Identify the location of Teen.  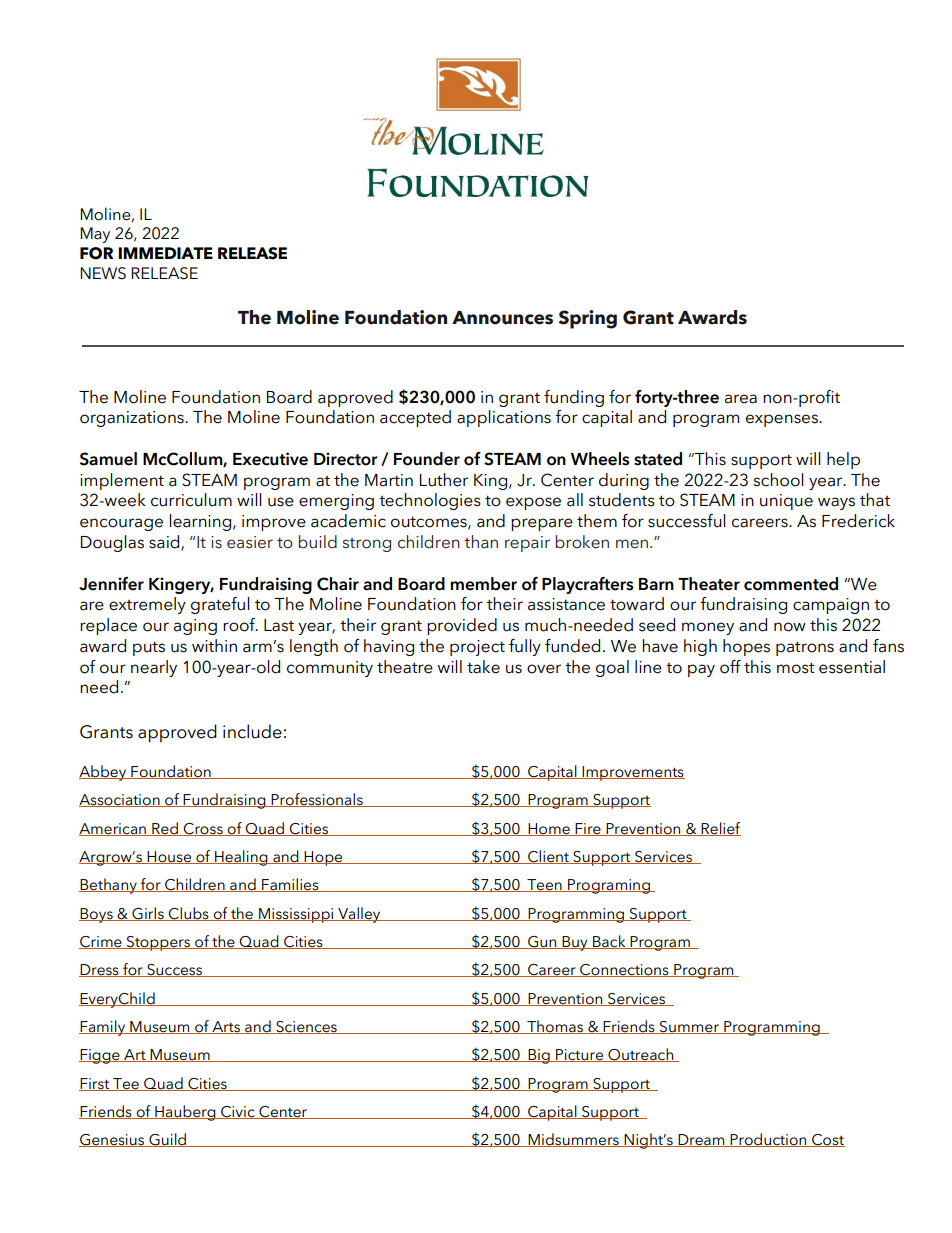
(544, 885).
